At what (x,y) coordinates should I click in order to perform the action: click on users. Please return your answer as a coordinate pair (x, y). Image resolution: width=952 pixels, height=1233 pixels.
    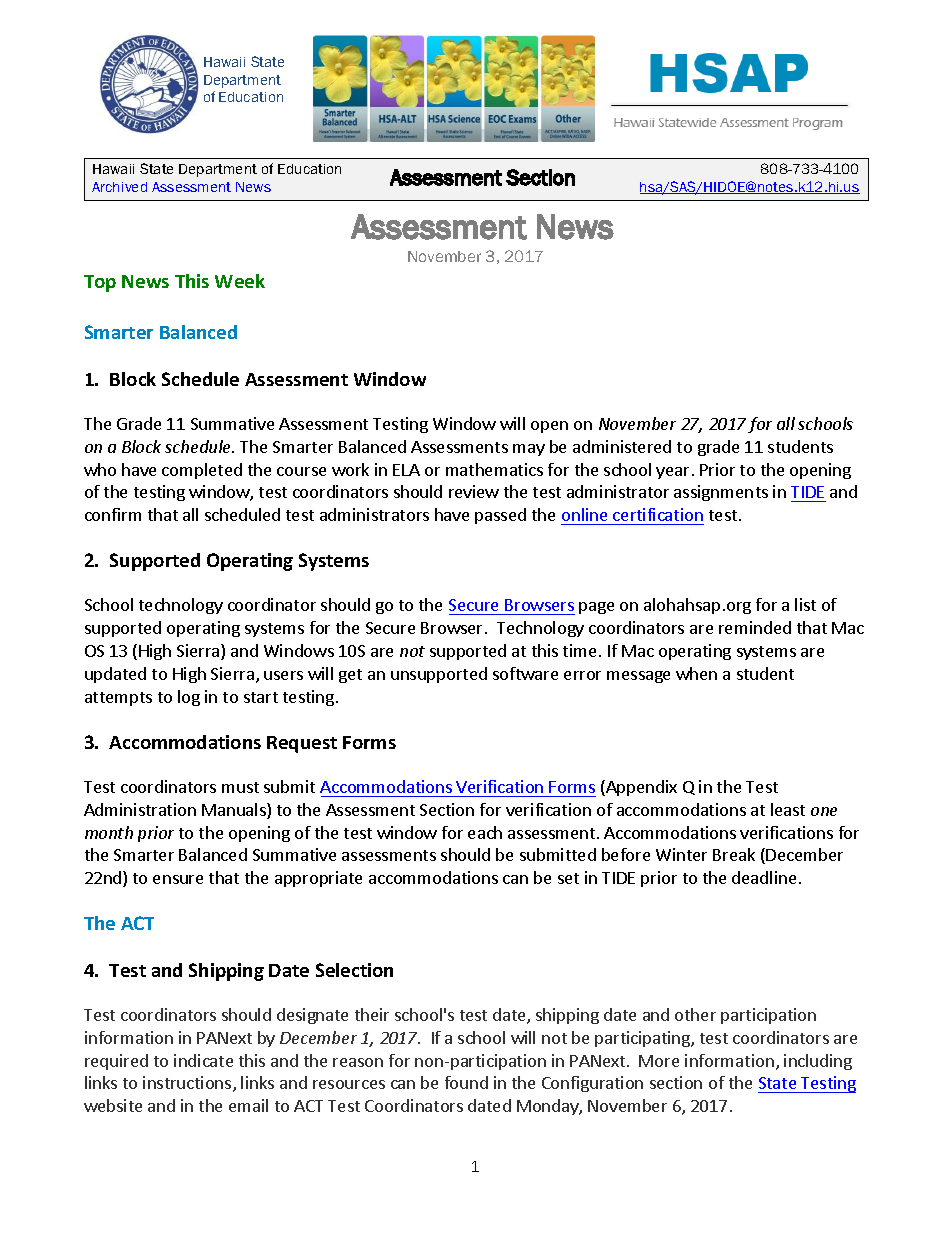
    Looking at the image, I should click on (283, 675).
